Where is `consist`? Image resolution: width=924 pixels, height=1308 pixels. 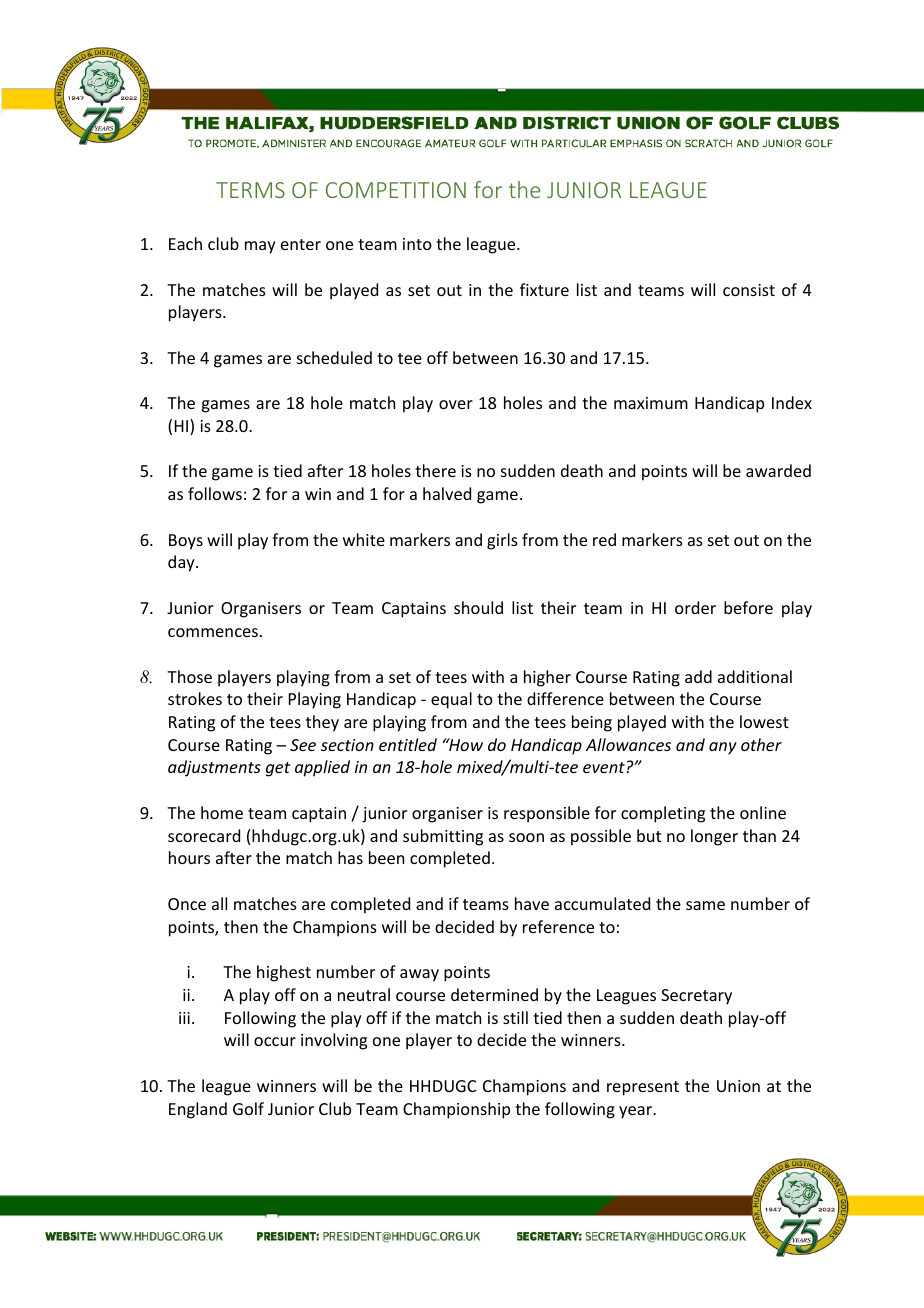
consist is located at coordinates (749, 290).
